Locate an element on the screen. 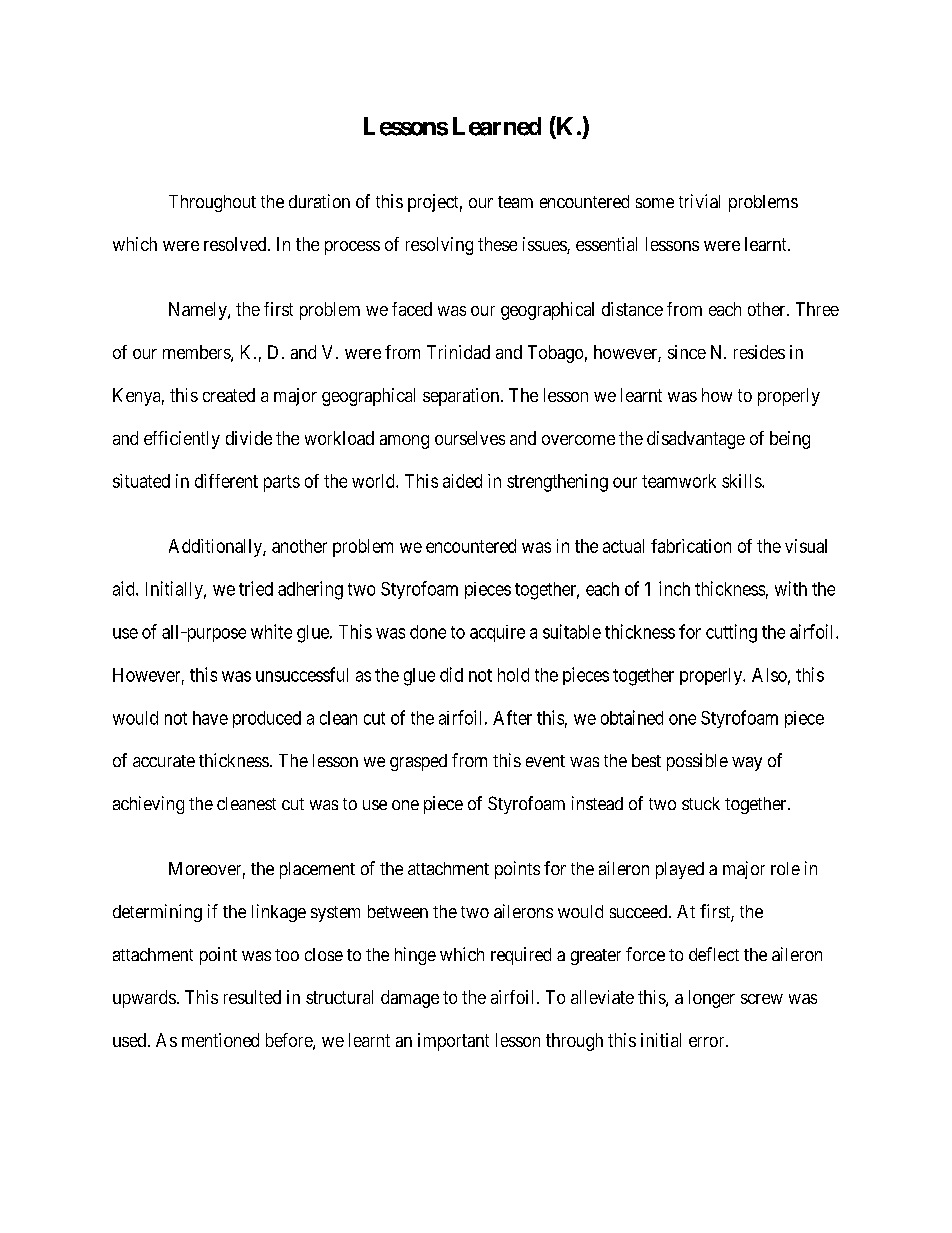 The image size is (952, 1233). efficiently is located at coordinates (182, 440).
